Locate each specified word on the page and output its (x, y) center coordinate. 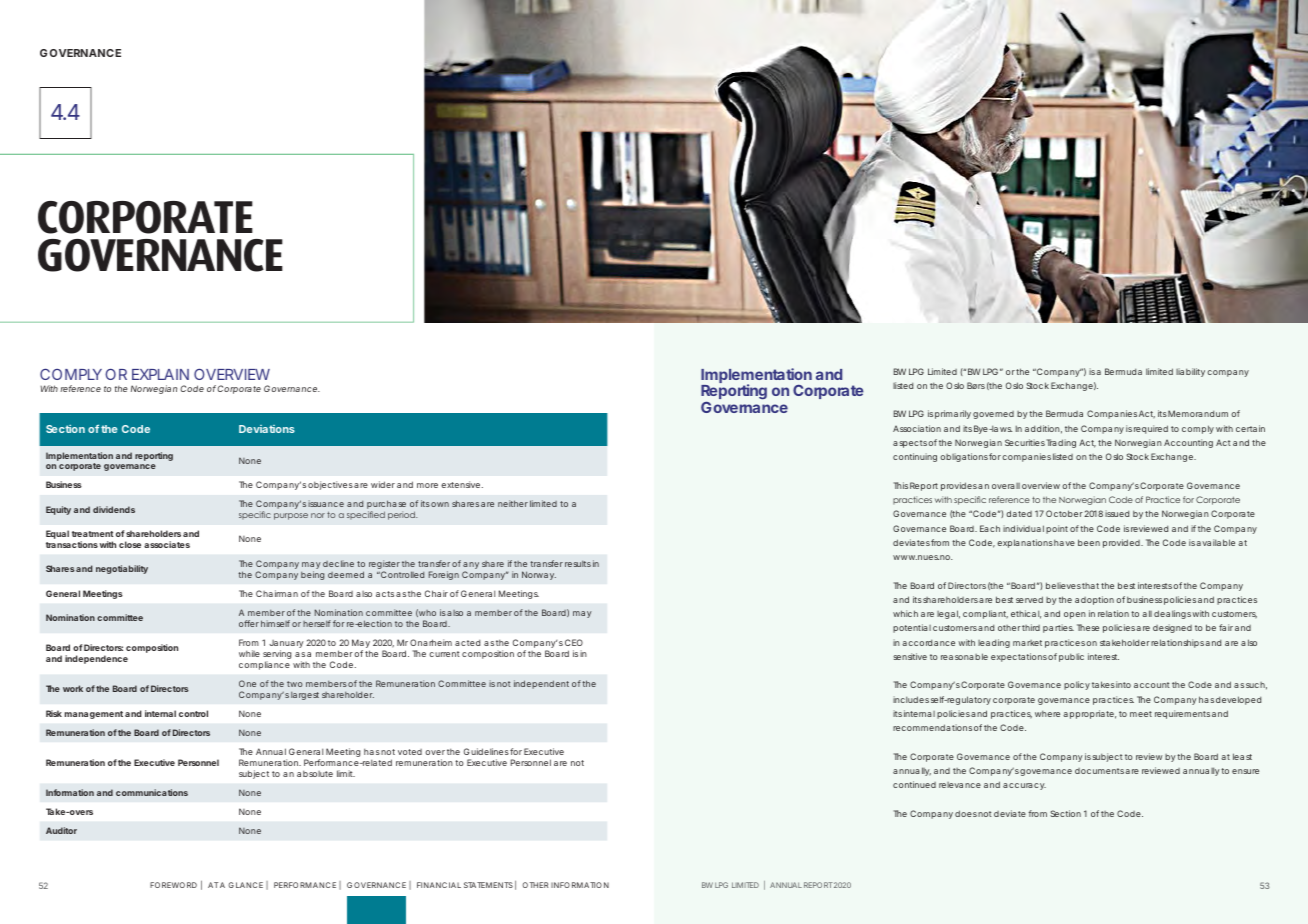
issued (1117, 513)
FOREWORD (173, 885)
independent (541, 684)
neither (513, 503)
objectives (330, 485)
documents (1099, 771)
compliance (264, 665)
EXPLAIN (160, 374)
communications (152, 792)
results (578, 564)
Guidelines (486, 751)
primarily (953, 414)
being (312, 575)
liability (1190, 372)
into (1123, 684)
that (1090, 586)
